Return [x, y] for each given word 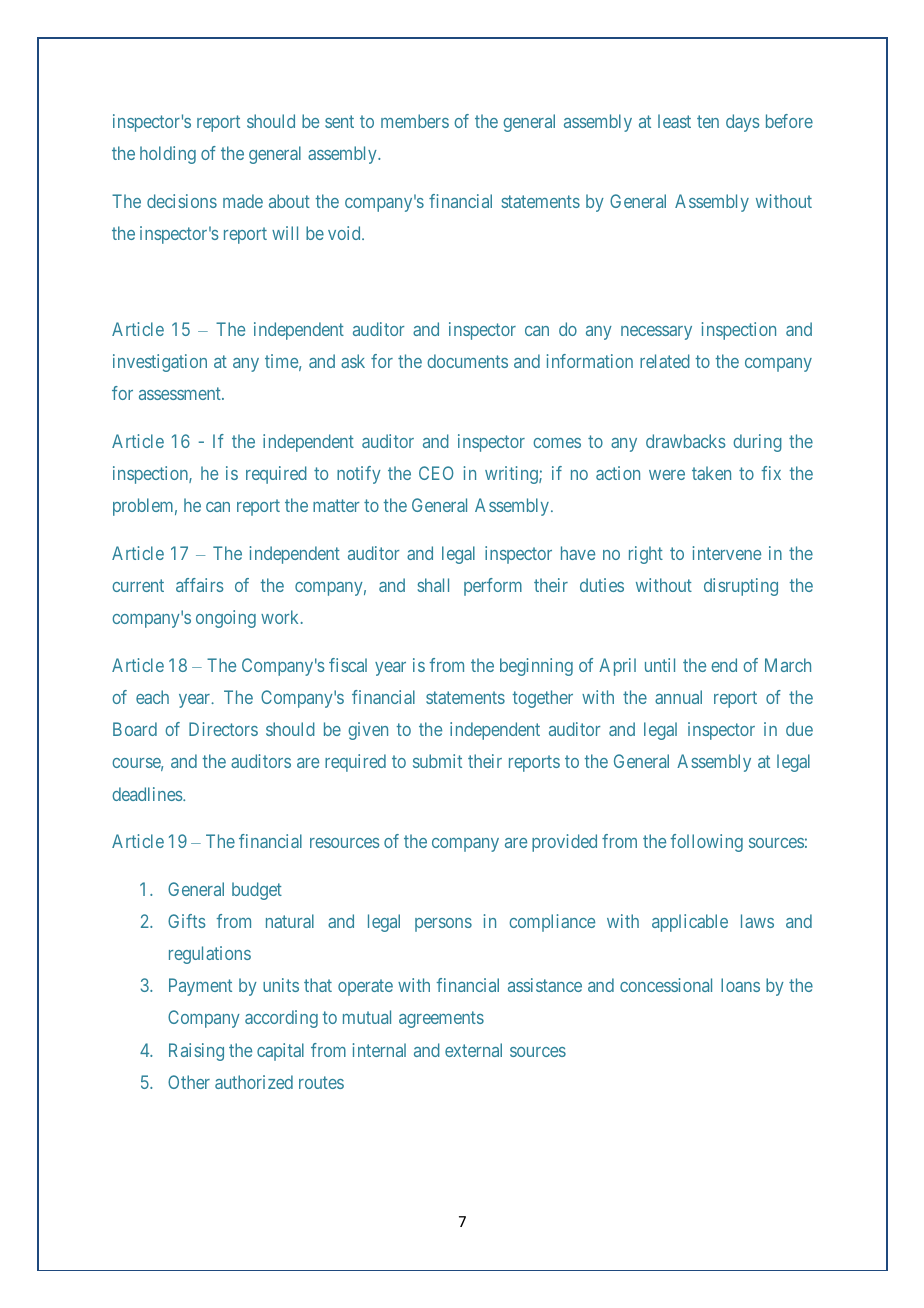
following [706, 843]
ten [708, 122]
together [542, 699]
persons [443, 925]
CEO [436, 473]
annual [678, 697]
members [415, 121]
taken [711, 473]
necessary [656, 333]
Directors [223, 729]
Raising [196, 1052]
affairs [199, 585]
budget [257, 891]
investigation [160, 363]
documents [467, 361]
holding [168, 155]
